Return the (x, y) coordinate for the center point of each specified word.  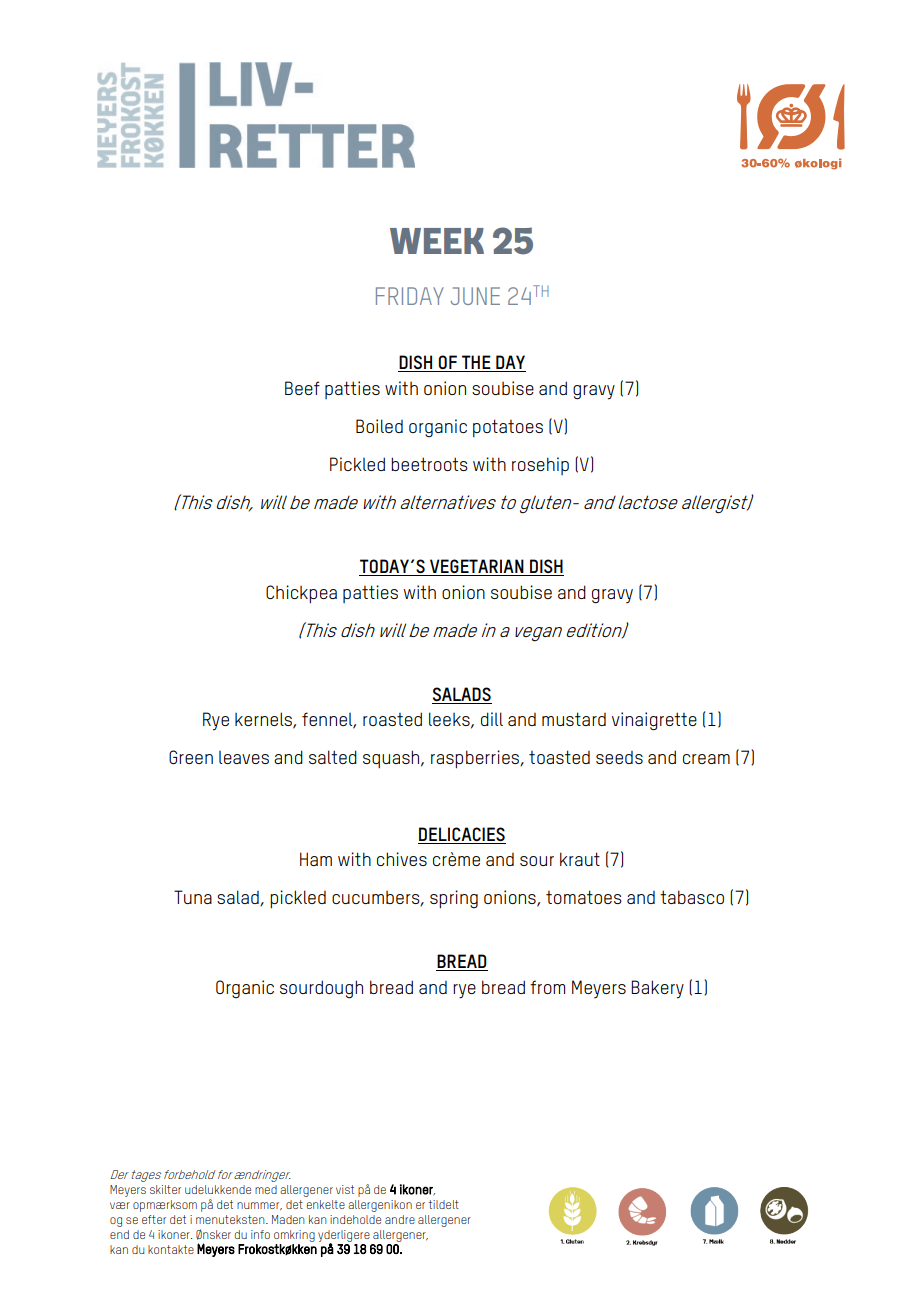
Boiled (379, 426)
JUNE (475, 296)
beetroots (429, 464)
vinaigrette (654, 721)
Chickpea (301, 594)
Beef (302, 388)
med (266, 1189)
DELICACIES (462, 834)
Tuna (193, 897)
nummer (259, 1206)
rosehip (540, 466)
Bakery (657, 989)
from (547, 987)
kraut (580, 859)
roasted (392, 719)
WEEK (437, 241)
